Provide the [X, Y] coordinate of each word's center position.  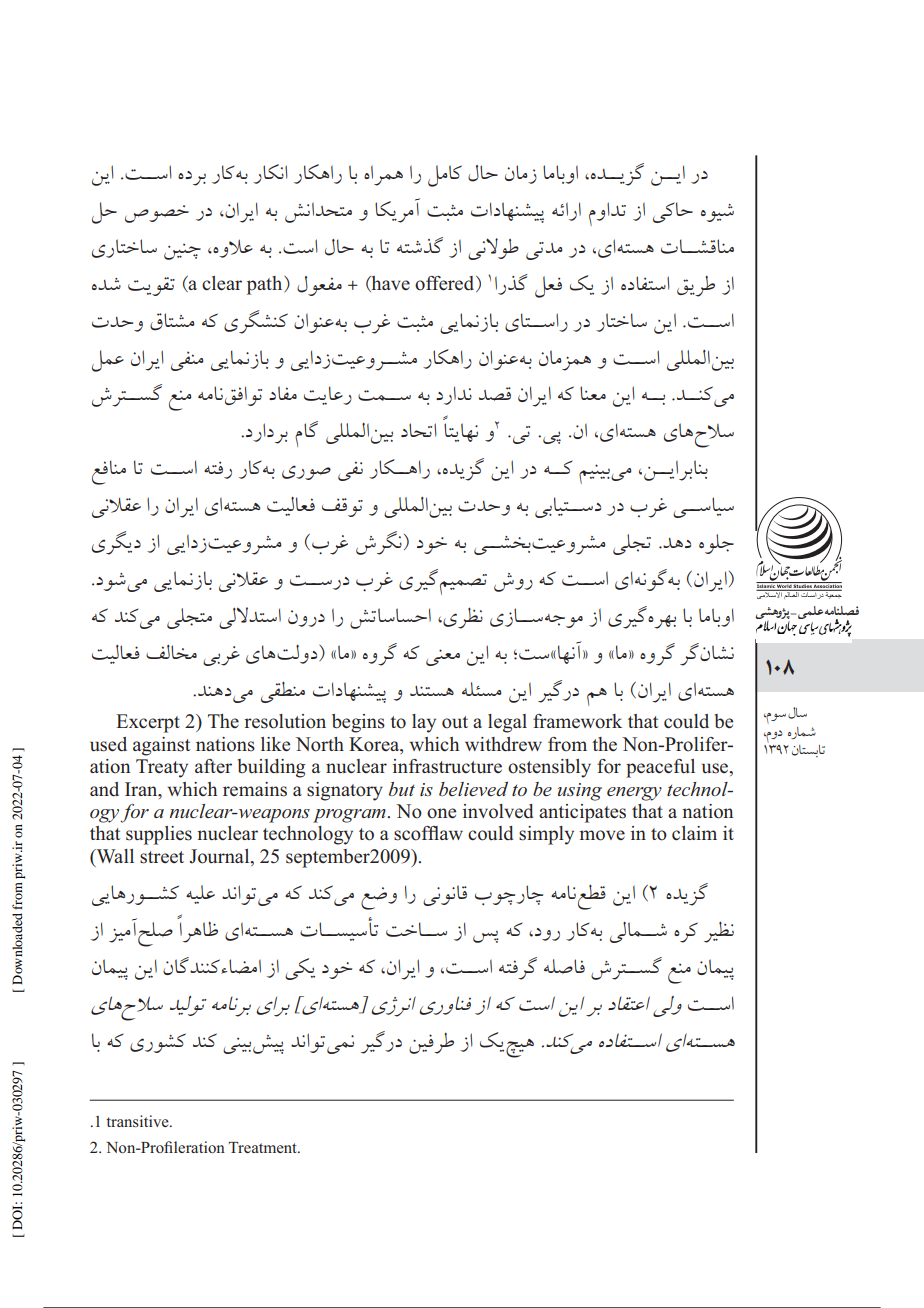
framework [577, 721]
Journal [220, 856]
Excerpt [148, 723]
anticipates [582, 813]
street [162, 857]
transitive [138, 1121]
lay [424, 723]
